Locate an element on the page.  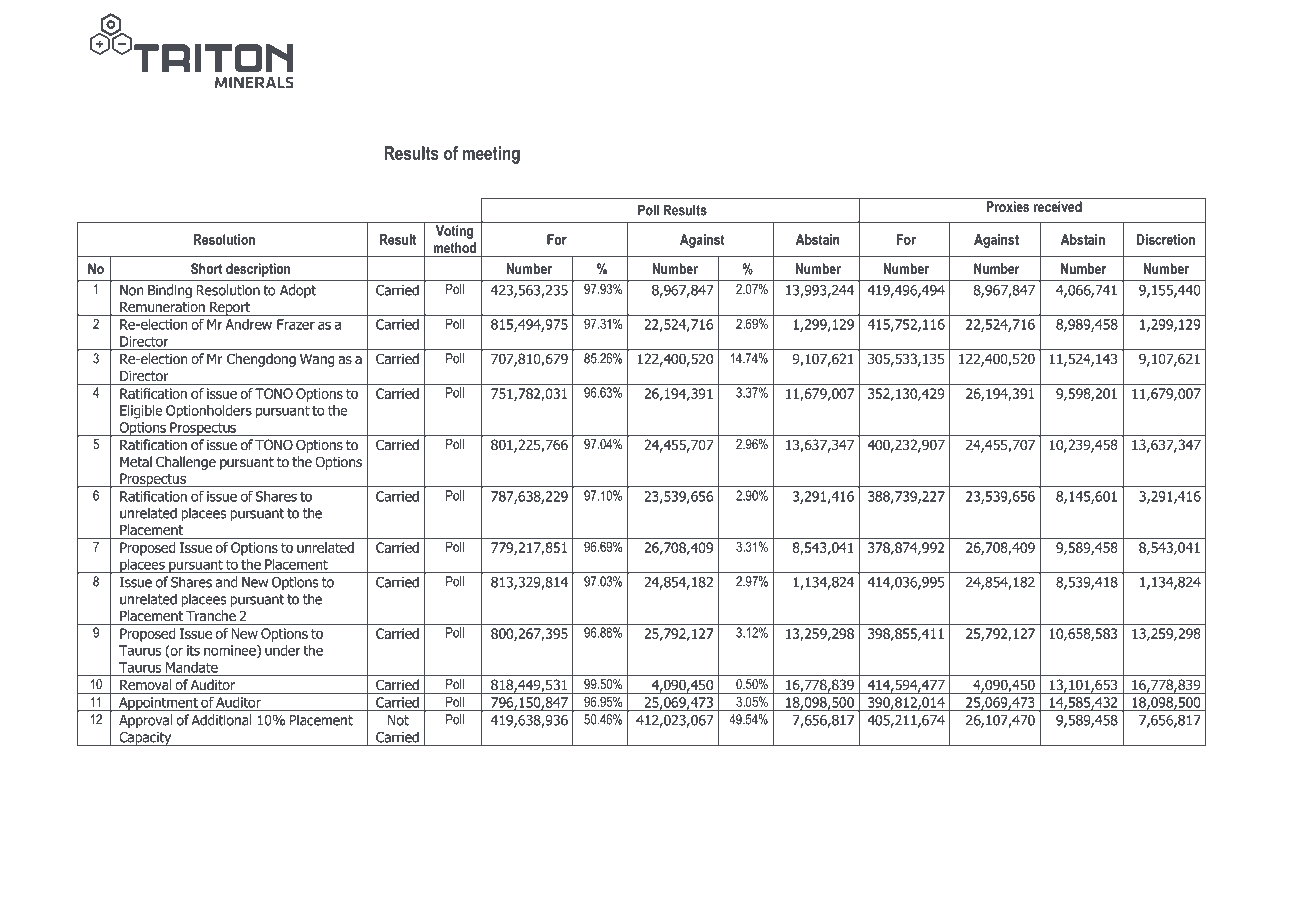
Wang is located at coordinates (317, 360).
